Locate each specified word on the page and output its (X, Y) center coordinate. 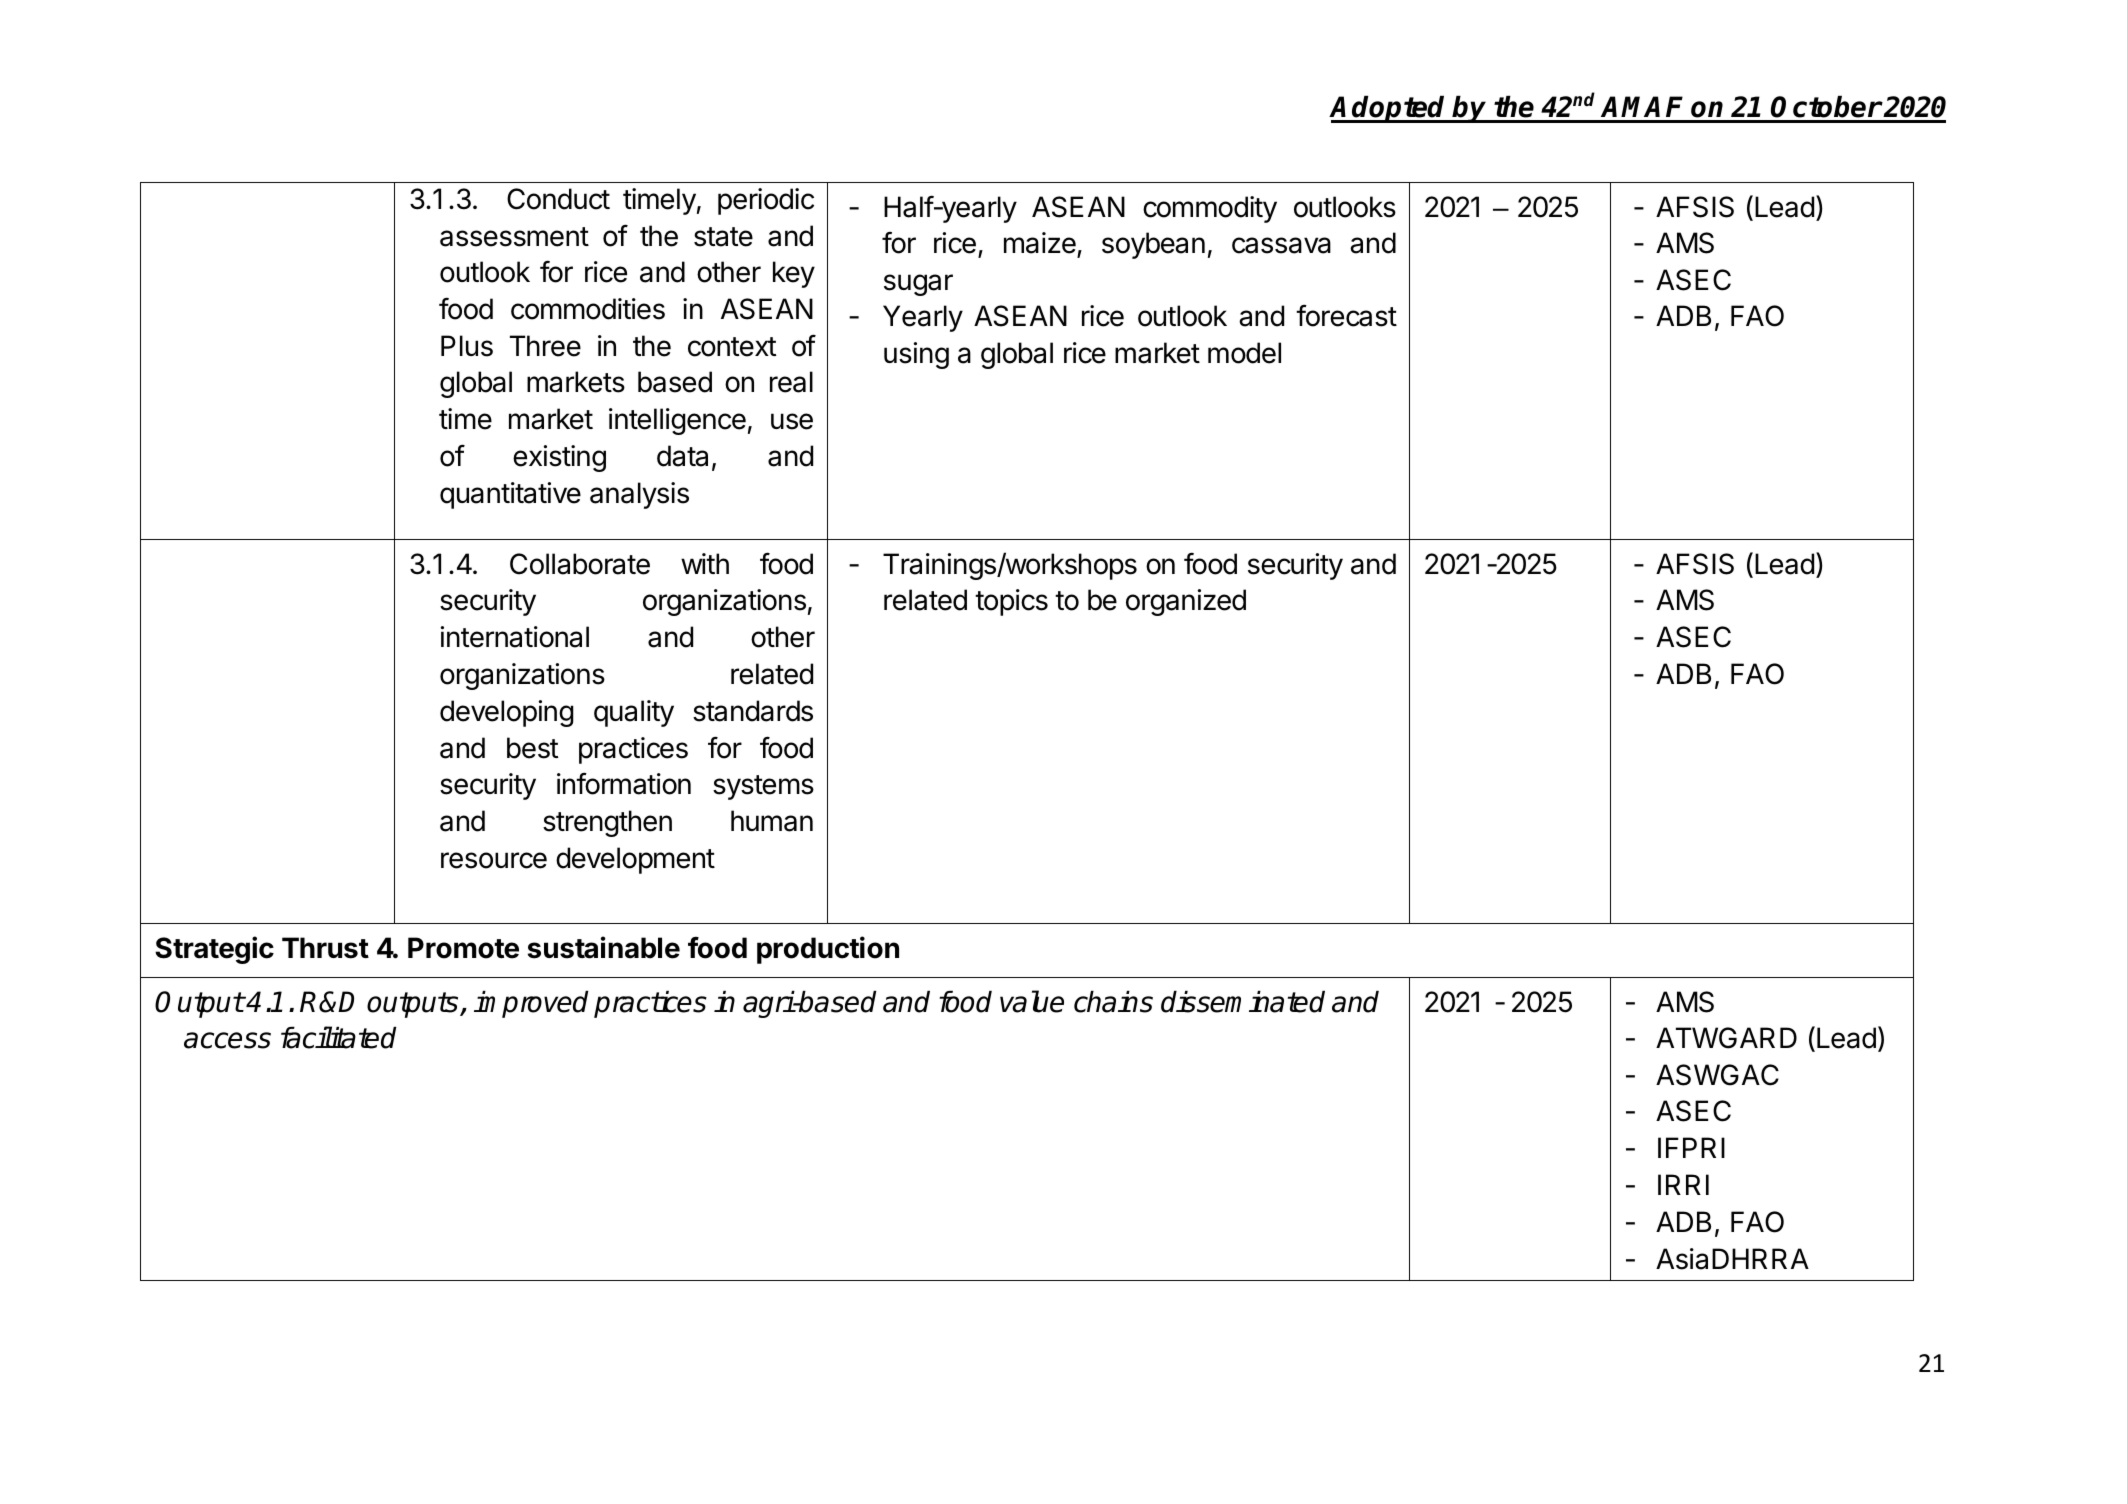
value (1032, 1001)
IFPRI (1691, 1147)
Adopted (1389, 109)
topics (1011, 602)
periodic (766, 201)
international (515, 637)
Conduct (558, 199)
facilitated (338, 1037)
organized (1186, 602)
